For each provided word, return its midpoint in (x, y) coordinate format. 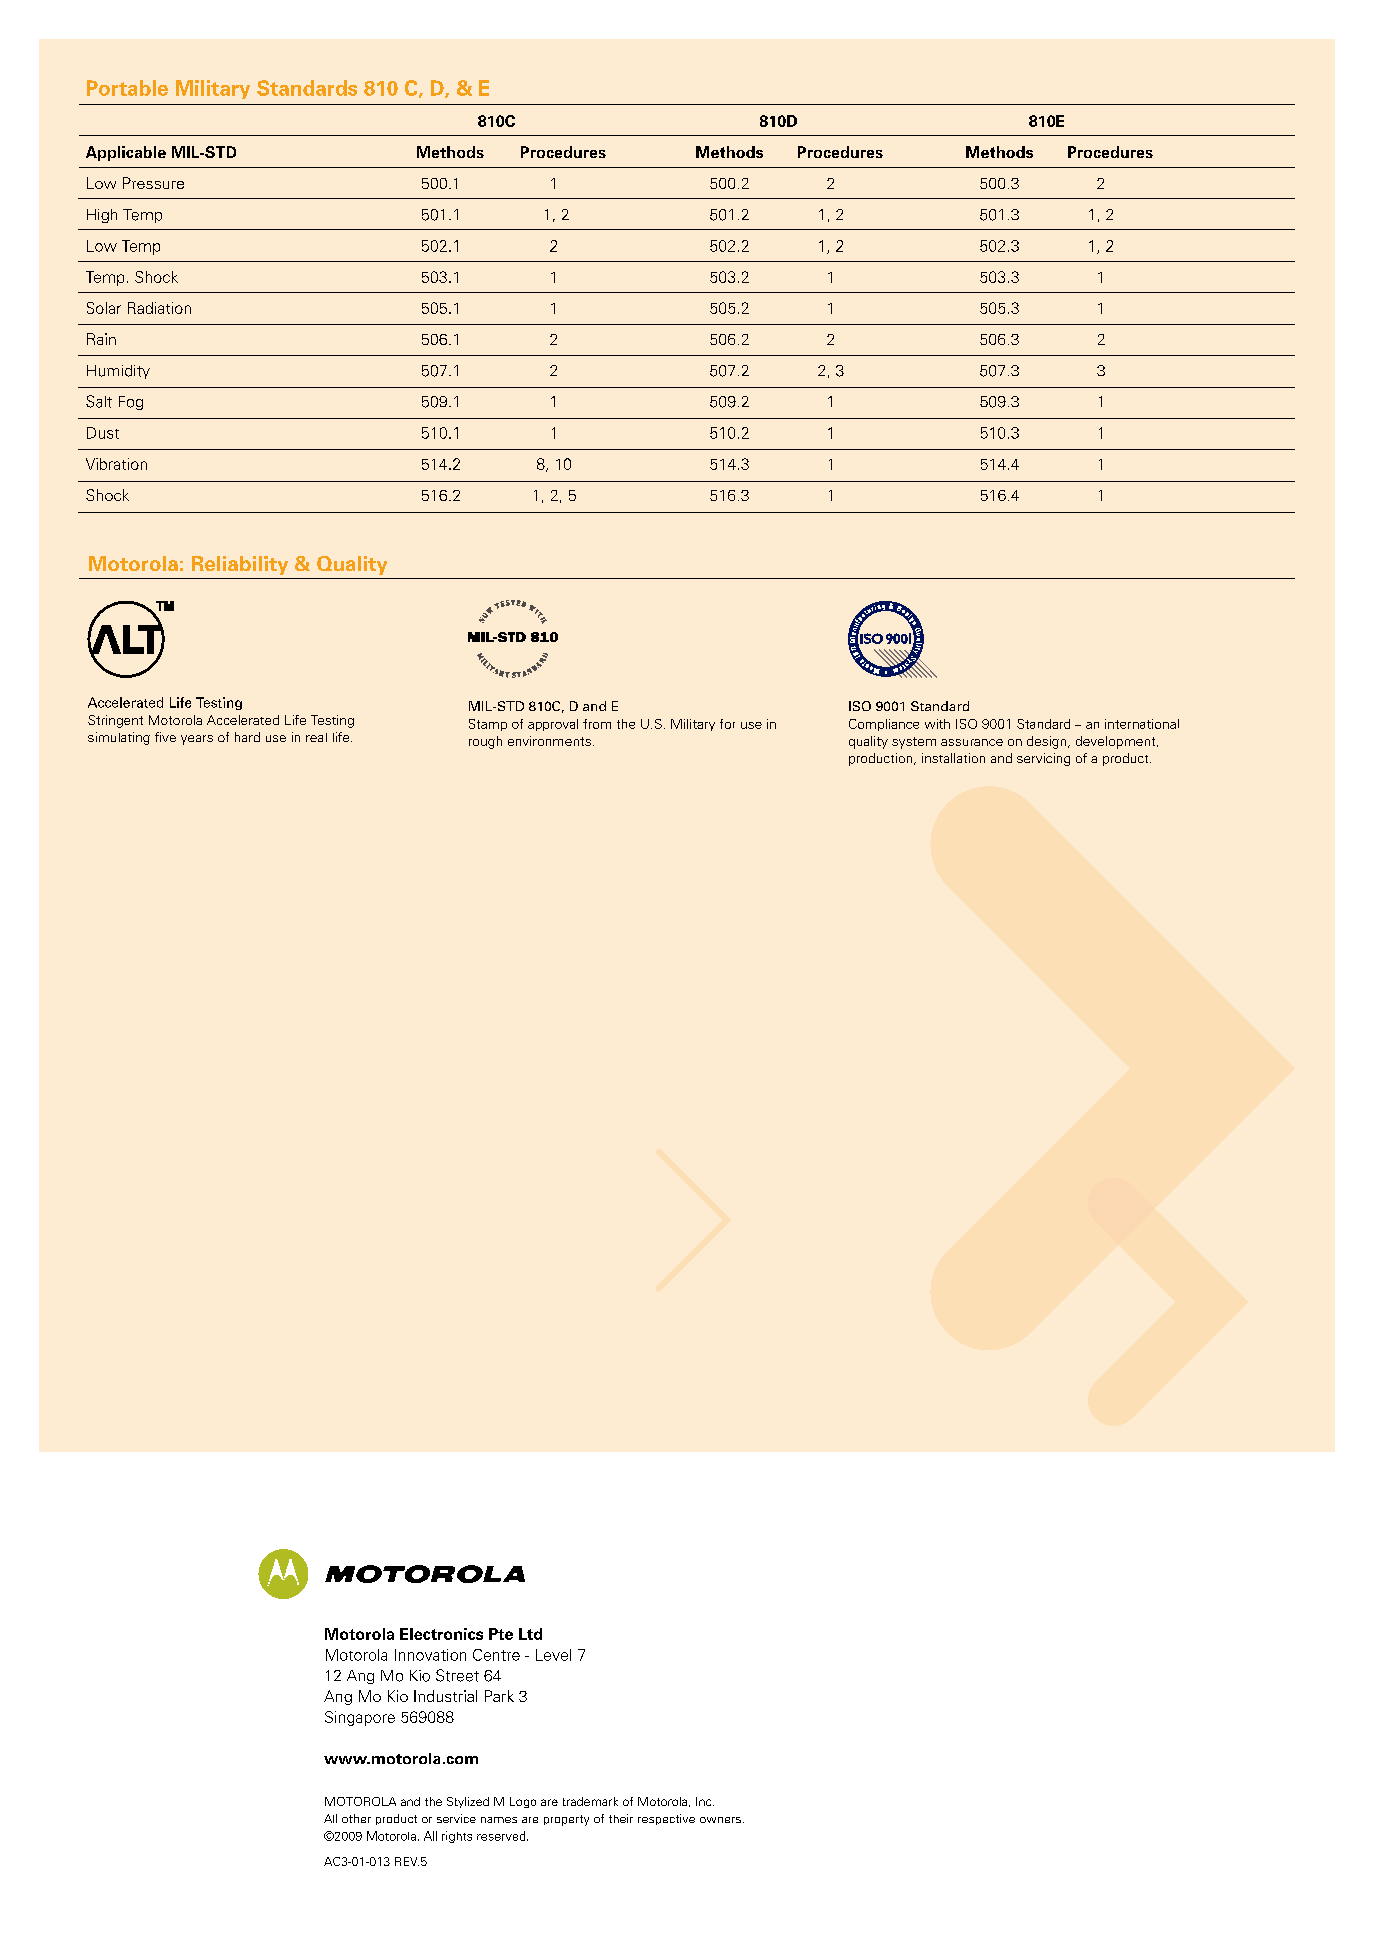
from (597, 724)
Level (553, 1655)
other (356, 1818)
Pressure (153, 183)
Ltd (530, 1634)
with (937, 724)
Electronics (441, 1634)
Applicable (126, 153)
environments (549, 741)
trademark (590, 1801)
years (197, 740)
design (1048, 742)
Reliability (240, 565)
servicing (1043, 759)
